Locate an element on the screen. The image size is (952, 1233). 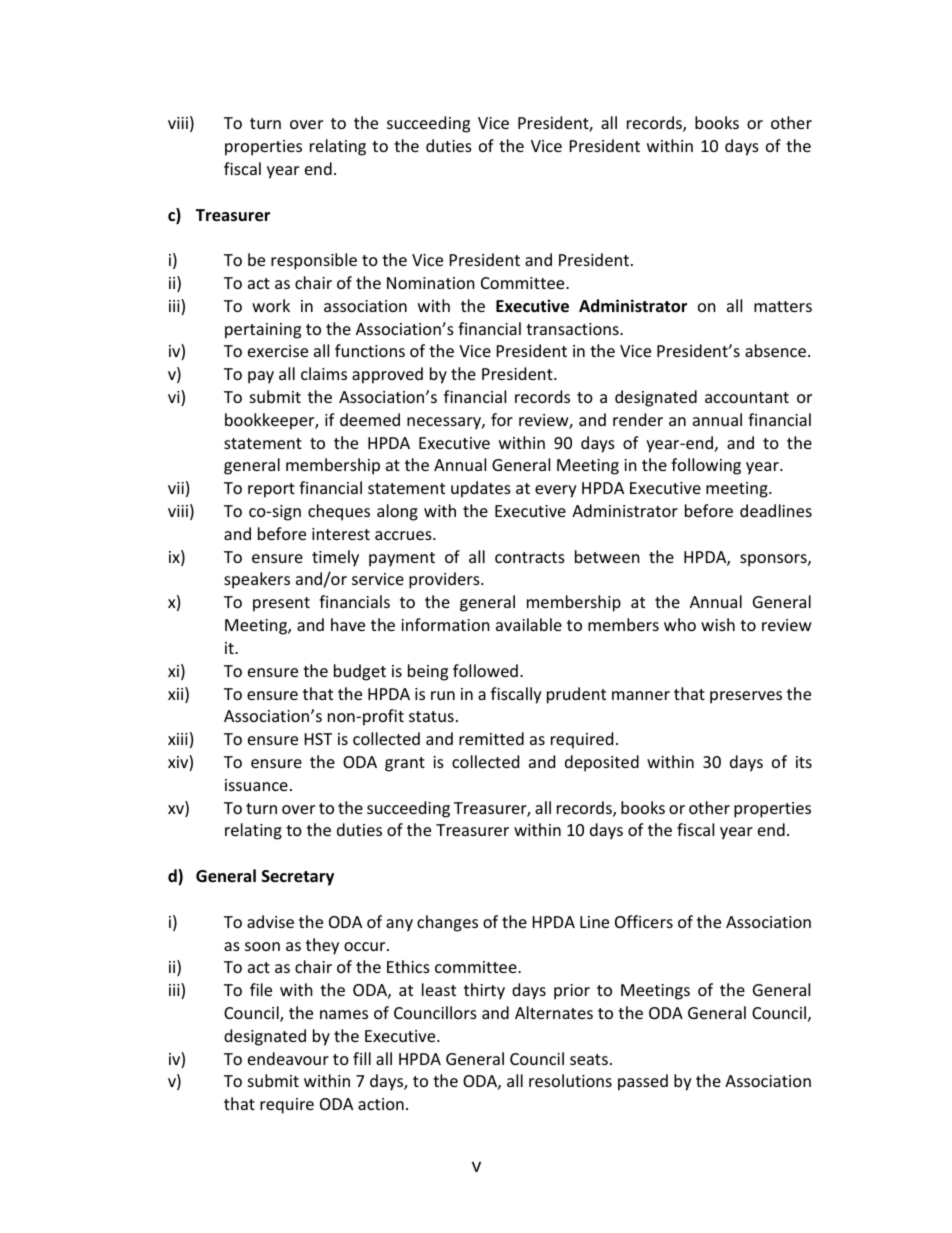
endeavour is located at coordinates (288, 1058).
